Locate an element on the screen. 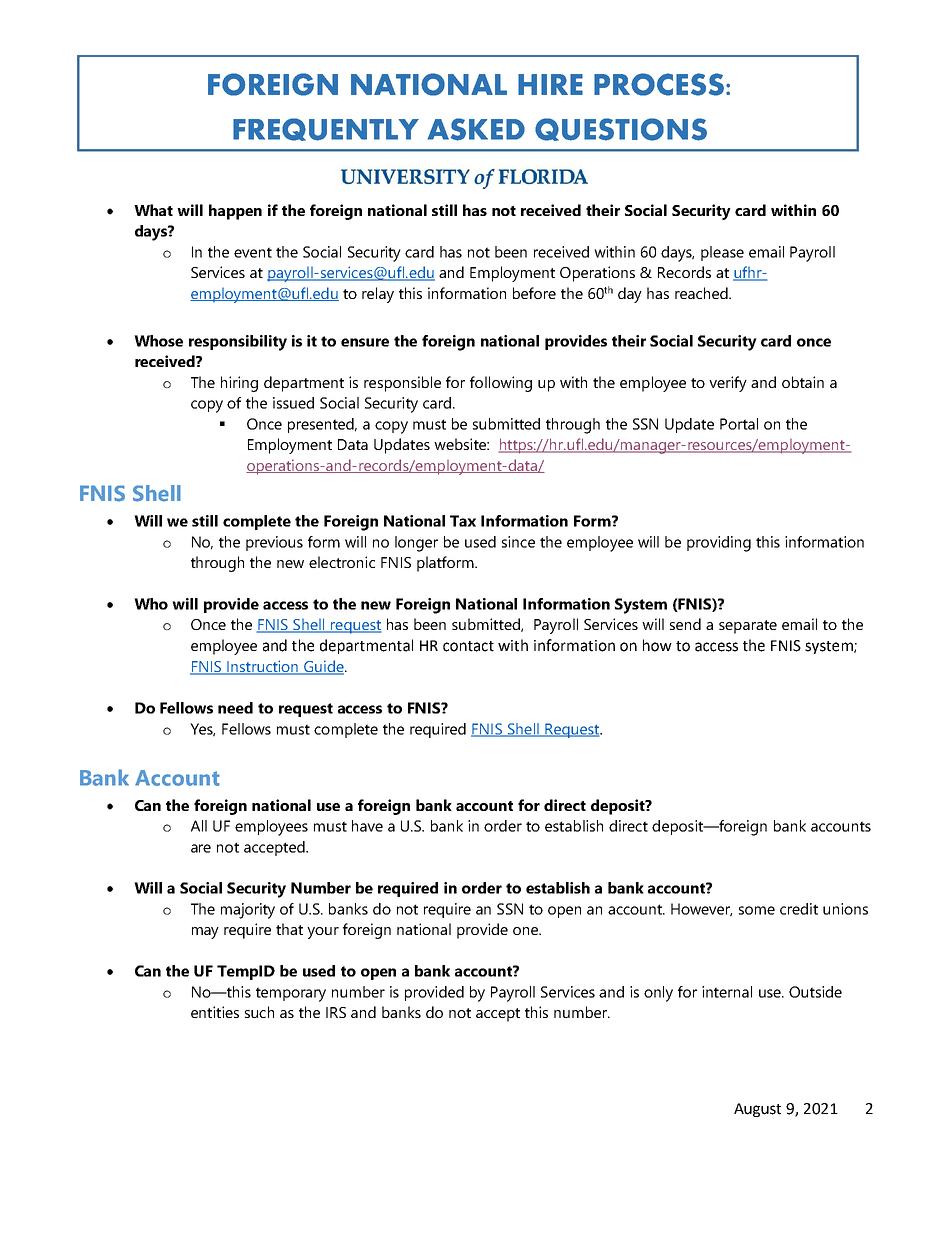 The height and width of the screenshot is (1233, 952). hiring is located at coordinates (239, 384).
